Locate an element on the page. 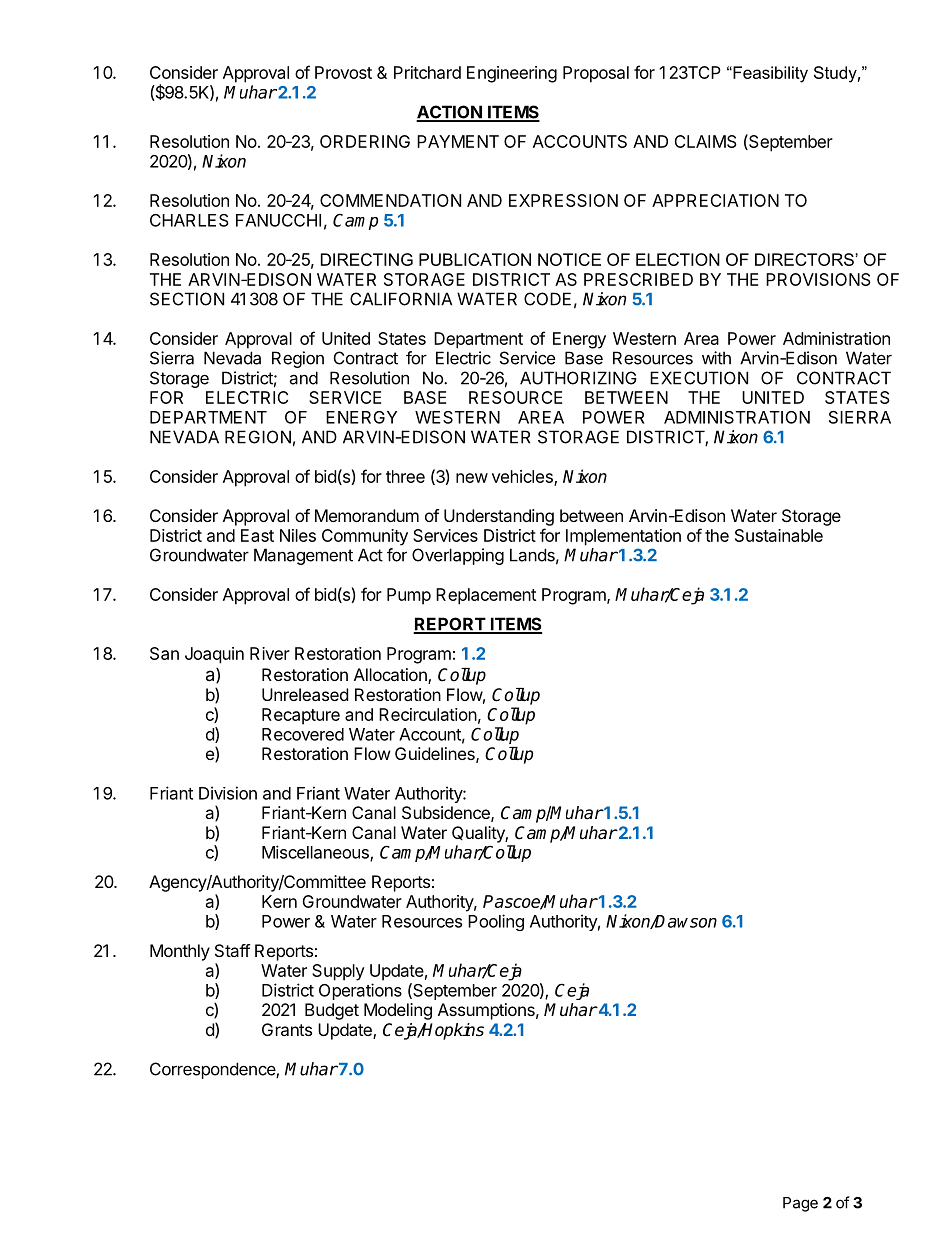 The height and width of the document is (1233, 952). Grants is located at coordinates (287, 1029).
